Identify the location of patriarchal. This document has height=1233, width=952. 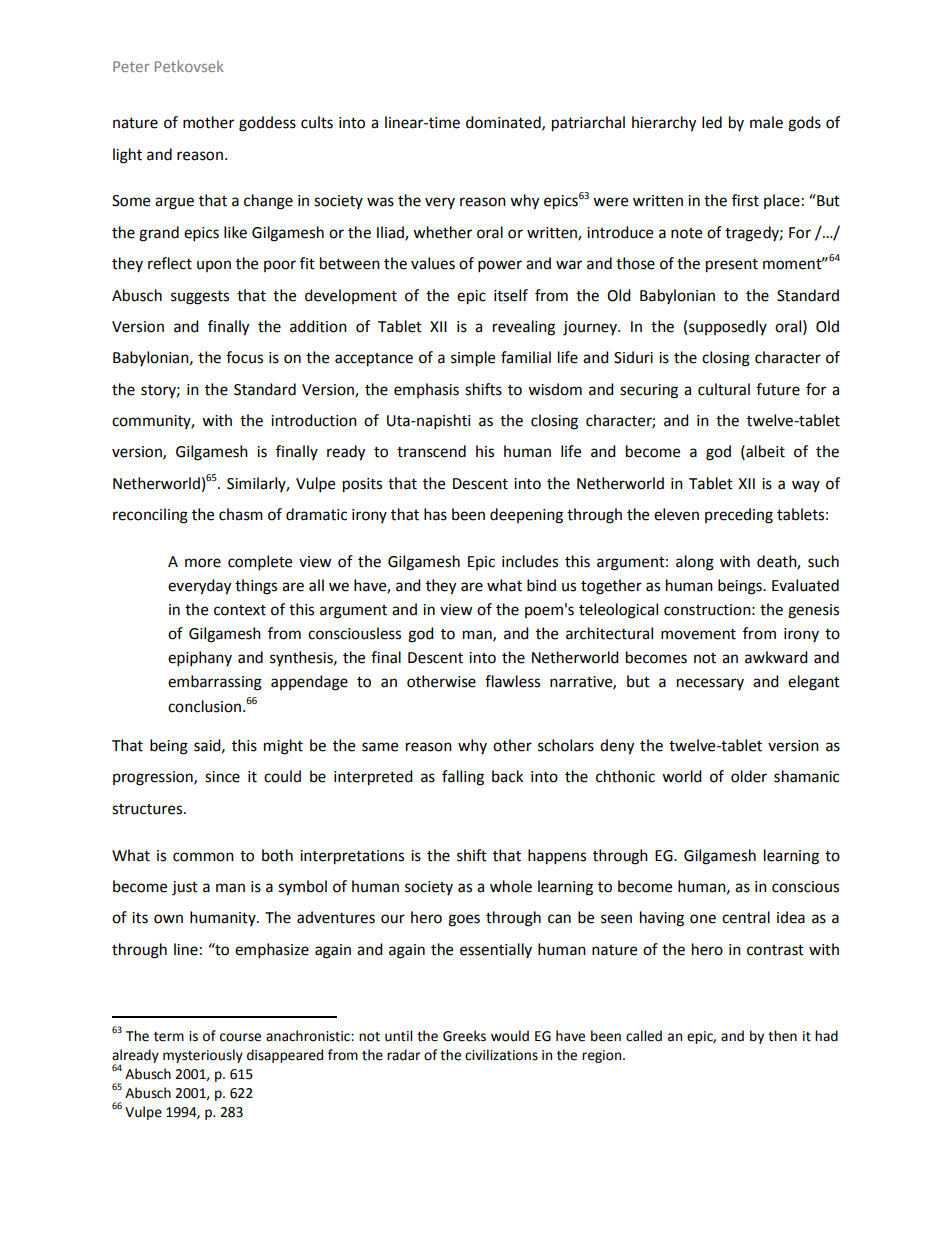
(588, 124).
